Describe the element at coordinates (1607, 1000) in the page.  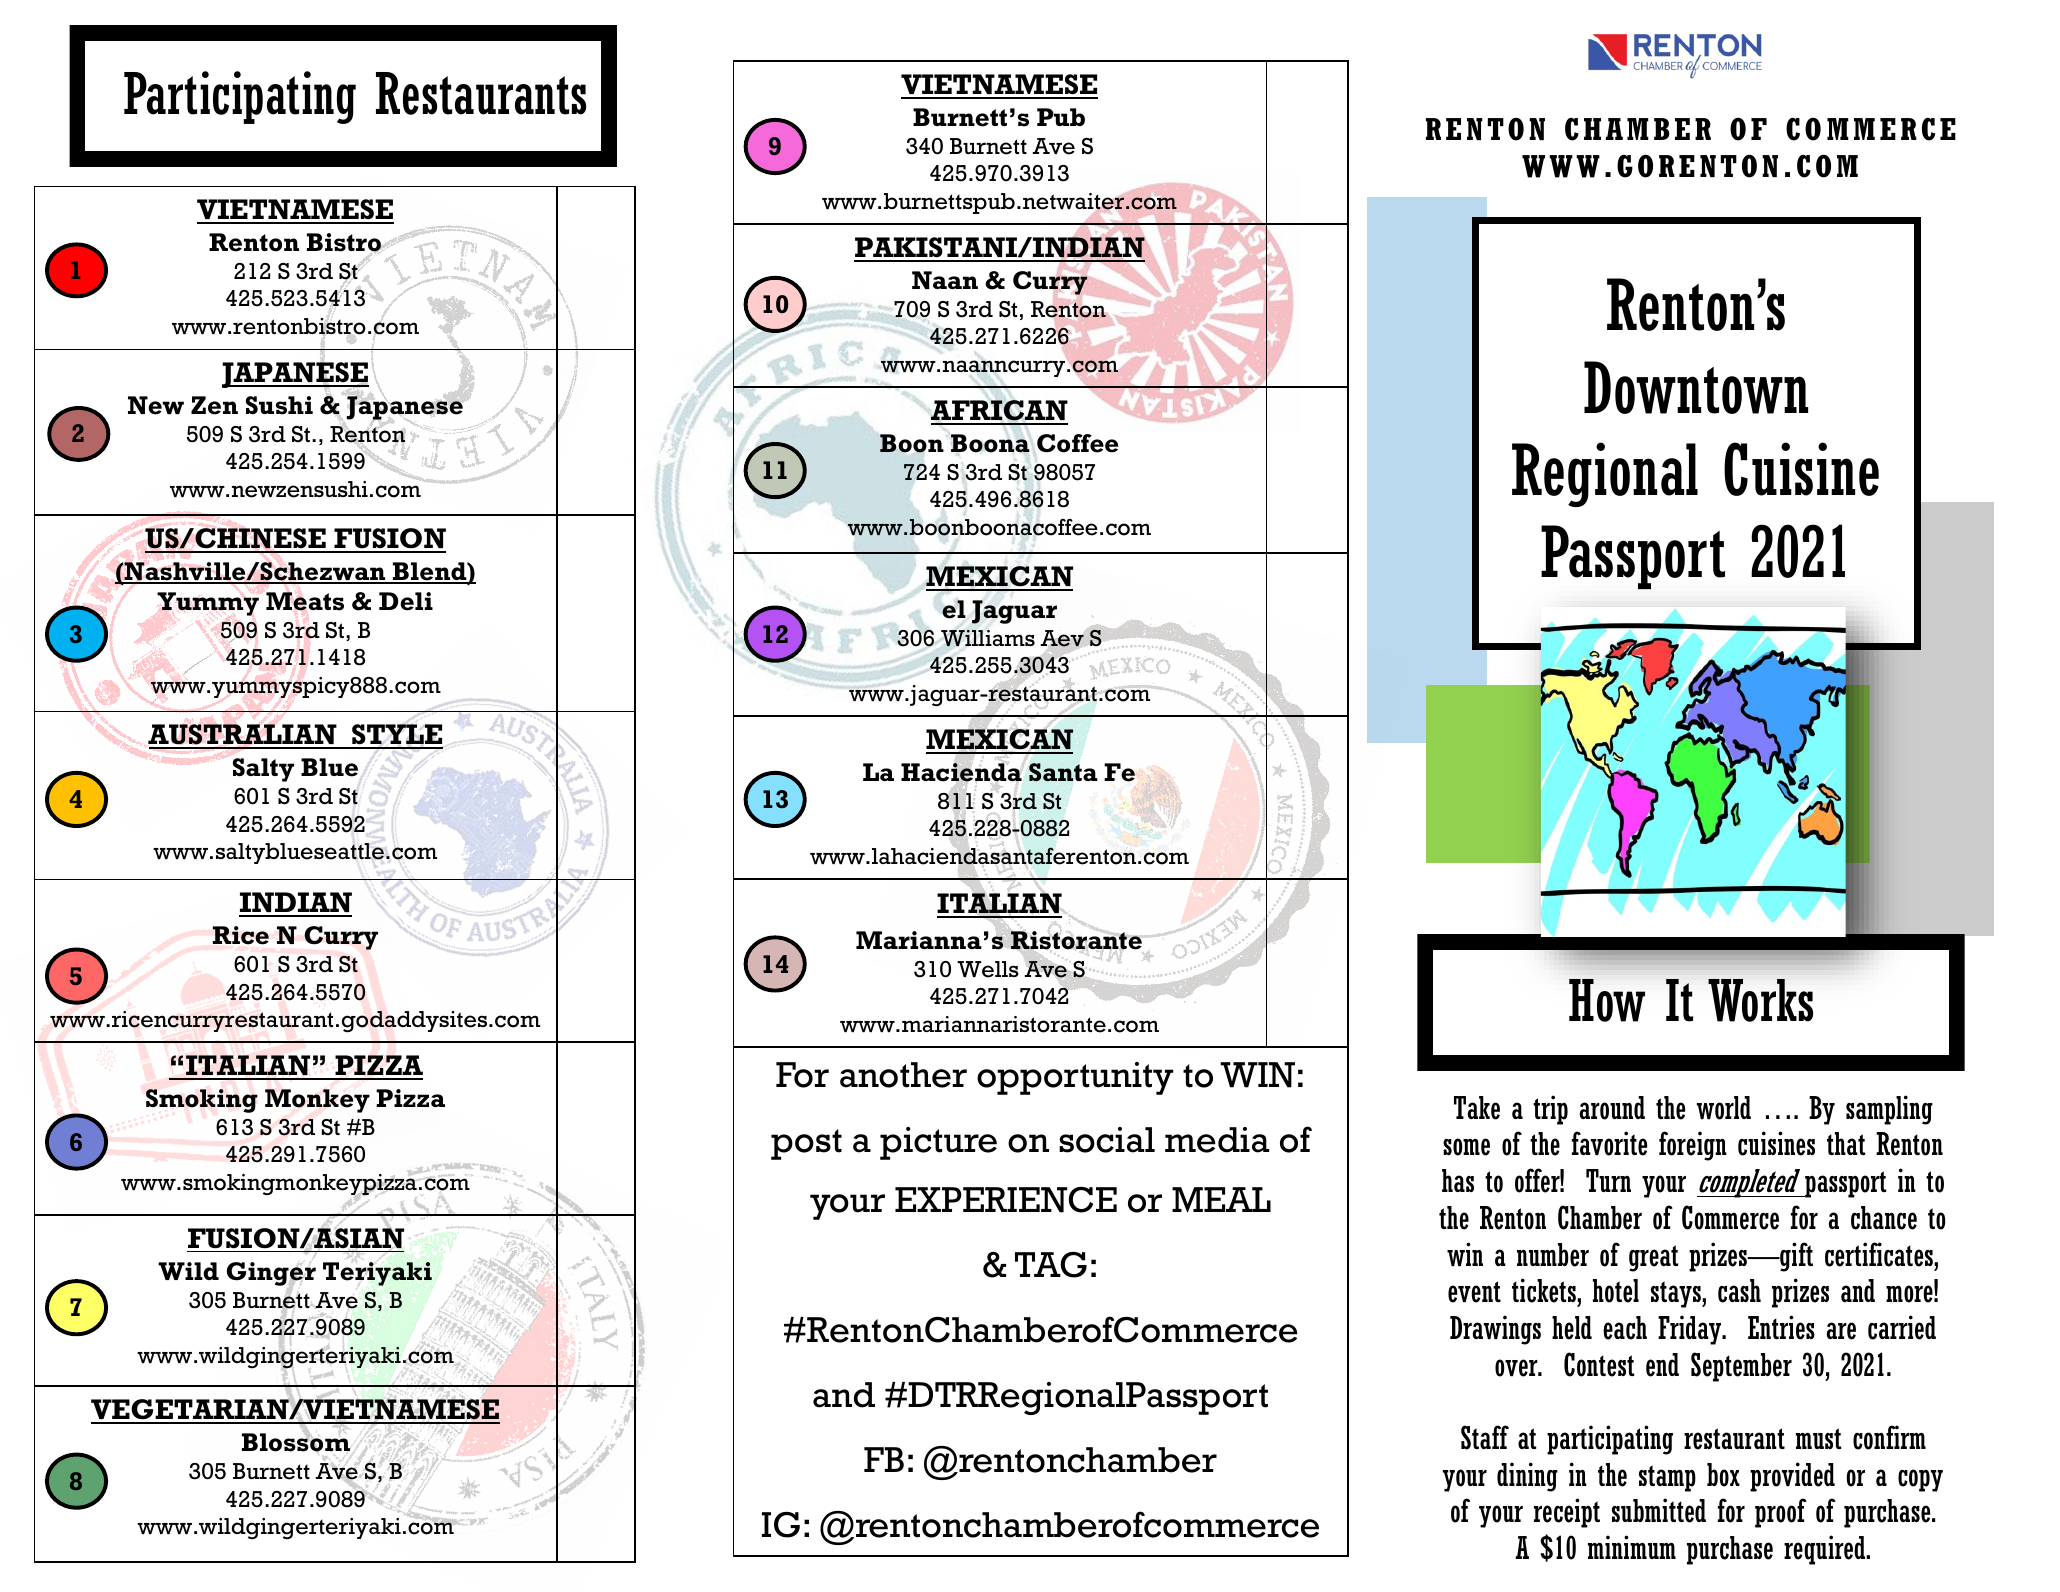
I see `How` at that location.
